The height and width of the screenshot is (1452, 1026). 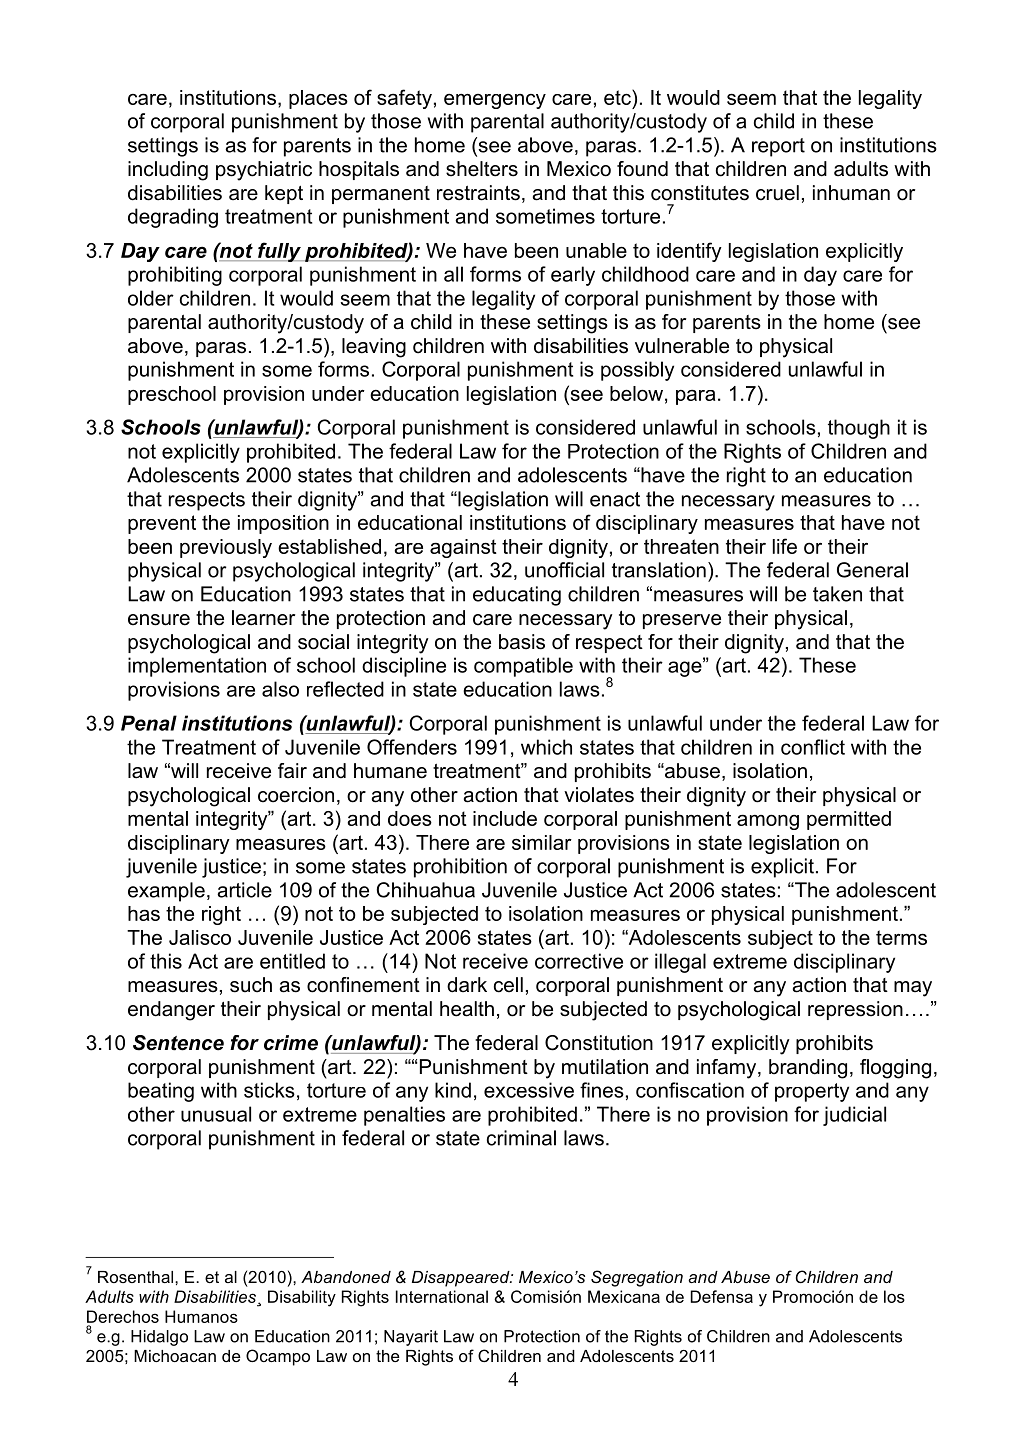 What do you see at coordinates (778, 147) in the screenshot?
I see `report` at bounding box center [778, 147].
